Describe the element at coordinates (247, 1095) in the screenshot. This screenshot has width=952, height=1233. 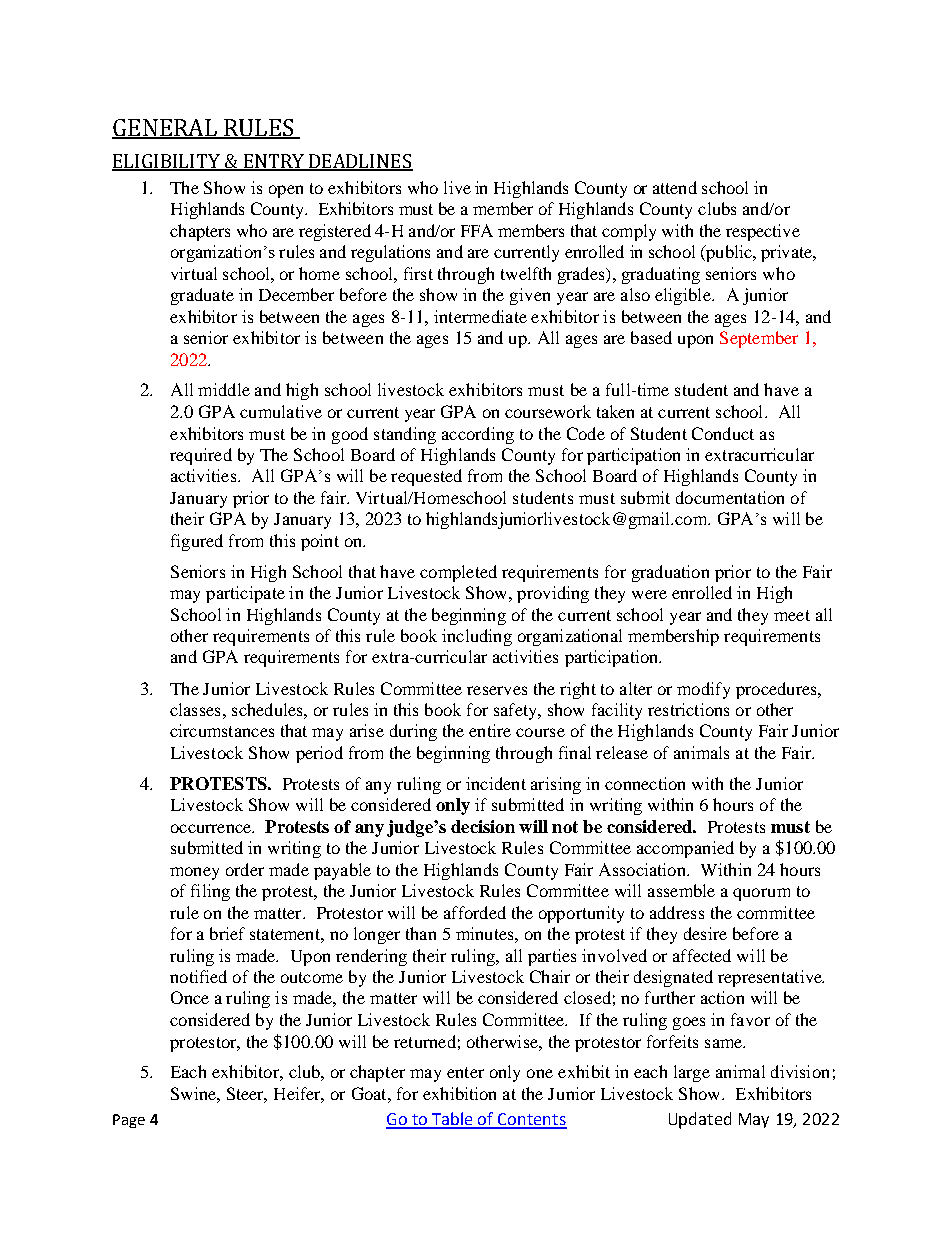
I see `Steer` at that location.
